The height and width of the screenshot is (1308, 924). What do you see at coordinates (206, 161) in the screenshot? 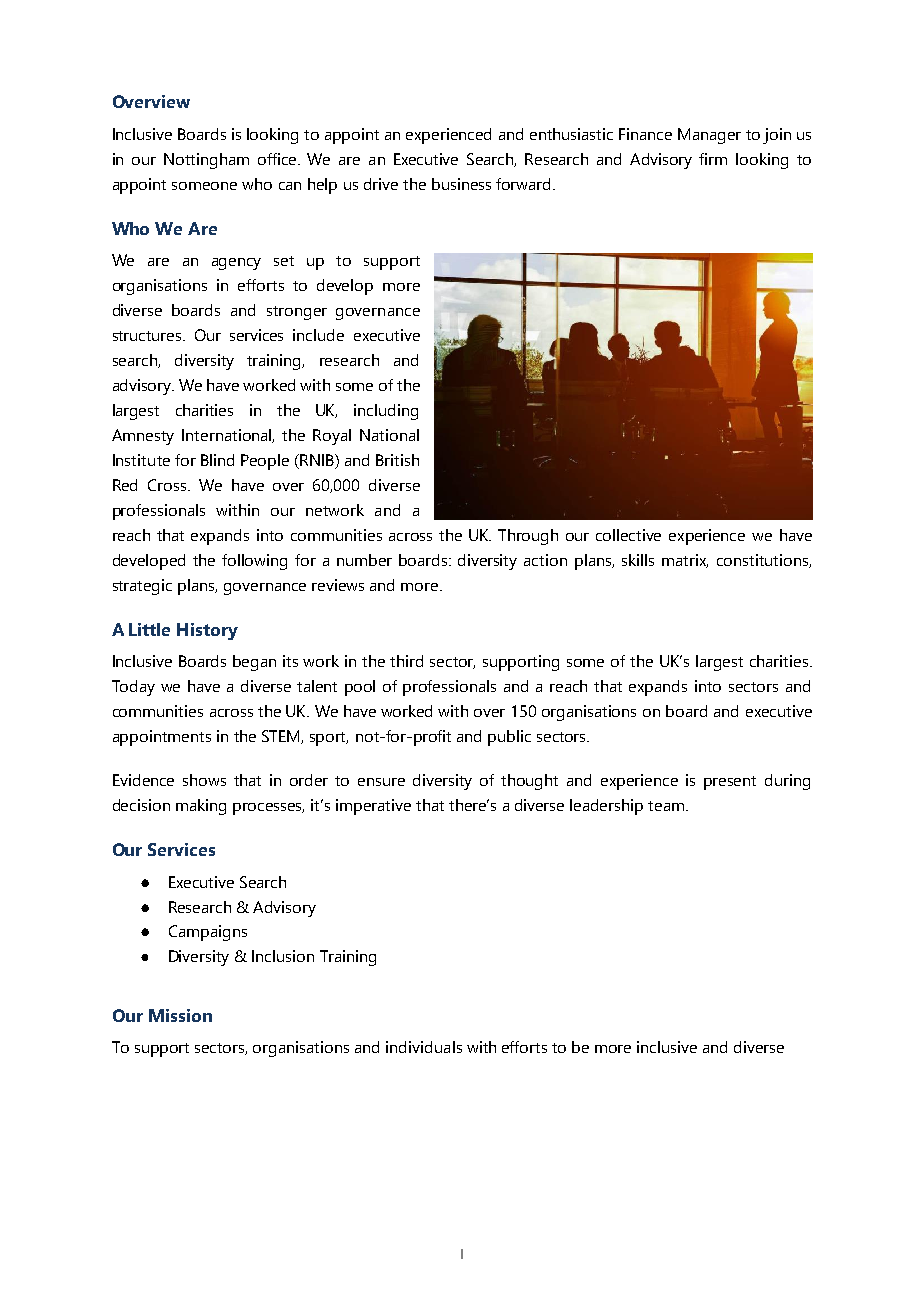
I see `Nottingham` at bounding box center [206, 161].
